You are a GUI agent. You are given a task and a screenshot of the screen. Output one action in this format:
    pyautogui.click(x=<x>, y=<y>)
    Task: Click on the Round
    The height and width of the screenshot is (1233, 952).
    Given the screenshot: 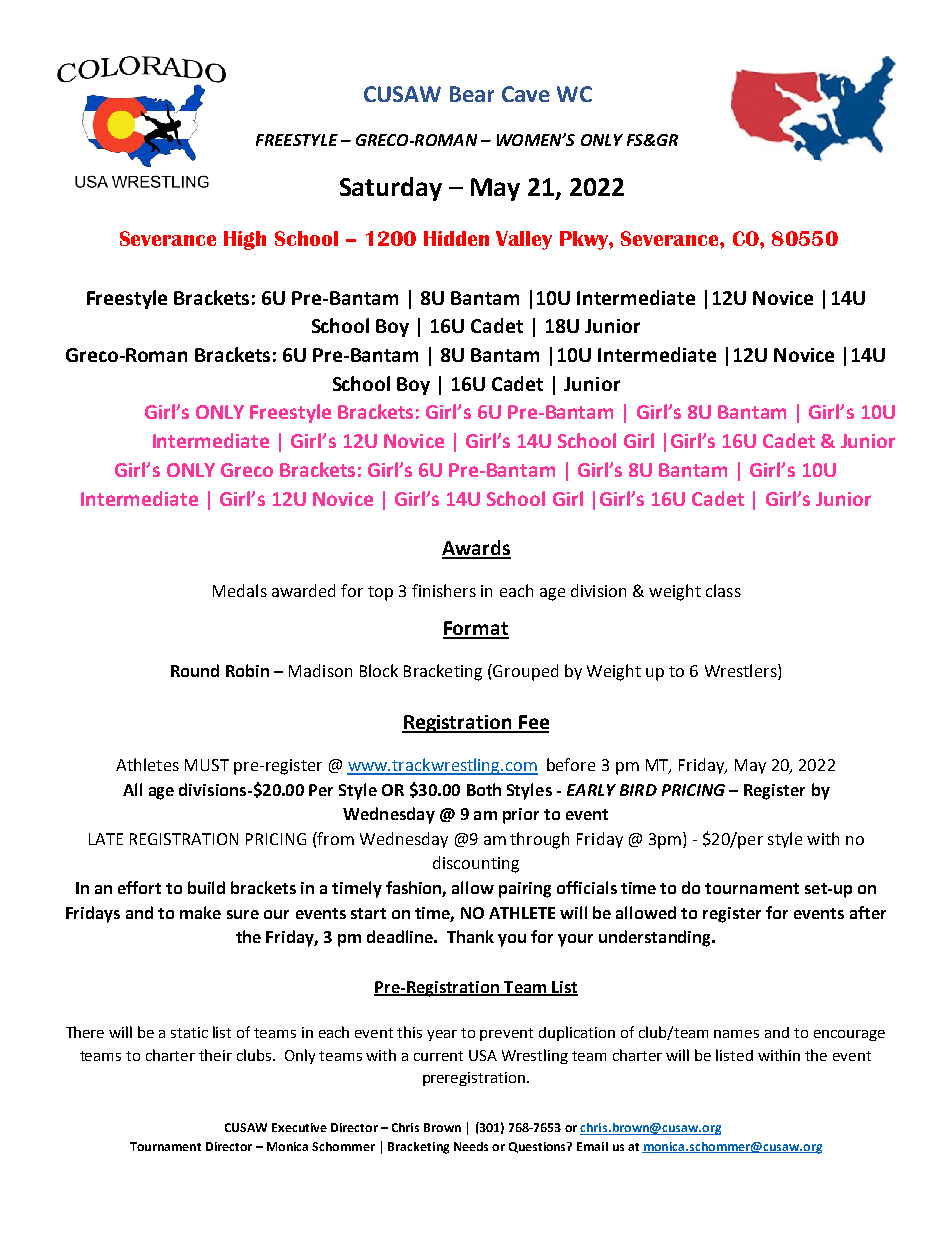 What is the action you would take?
    pyautogui.click(x=195, y=670)
